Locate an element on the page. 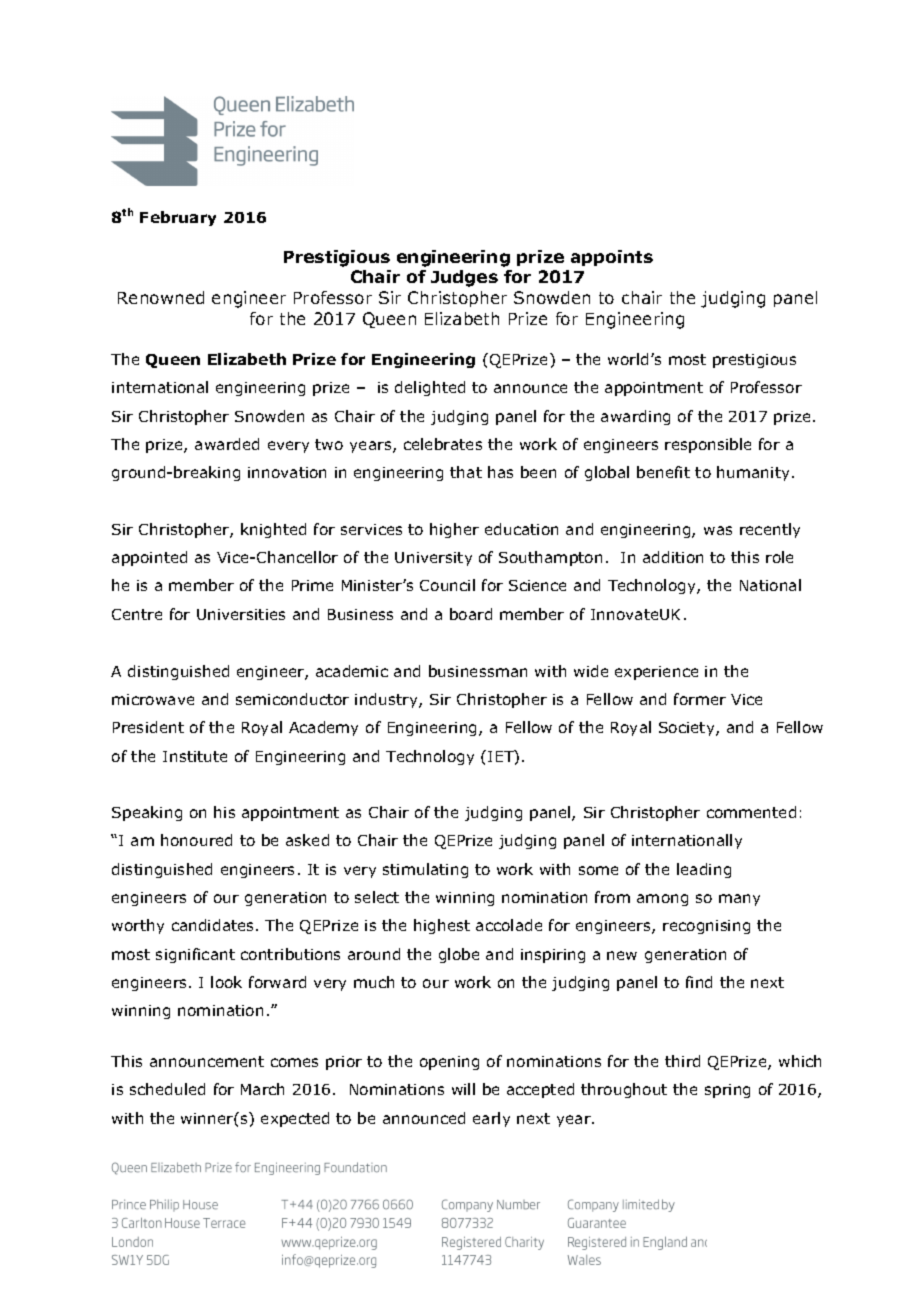 The width and height of the page is (924, 1308). February is located at coordinates (178, 218).
